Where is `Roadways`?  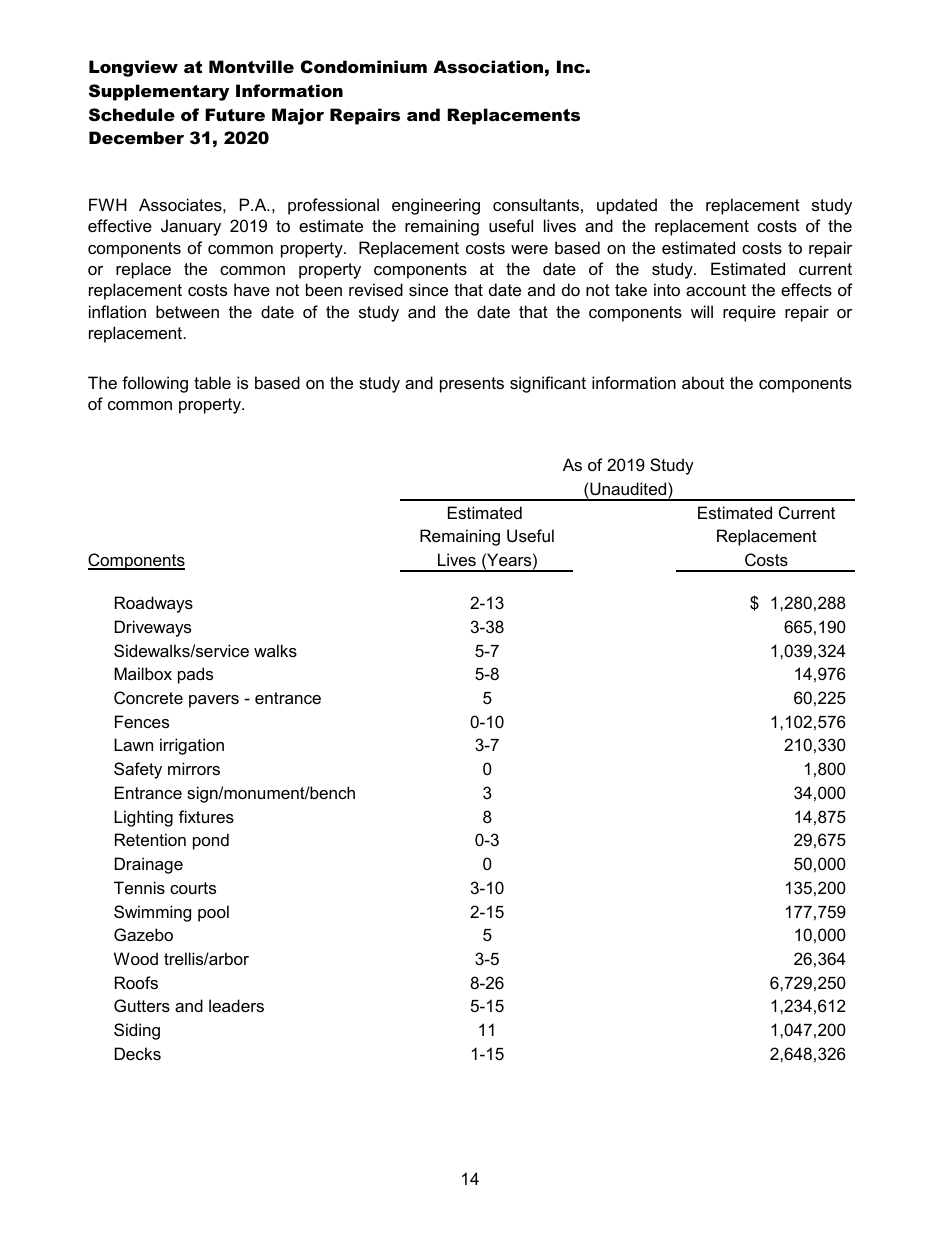
Roadways is located at coordinates (154, 604).
